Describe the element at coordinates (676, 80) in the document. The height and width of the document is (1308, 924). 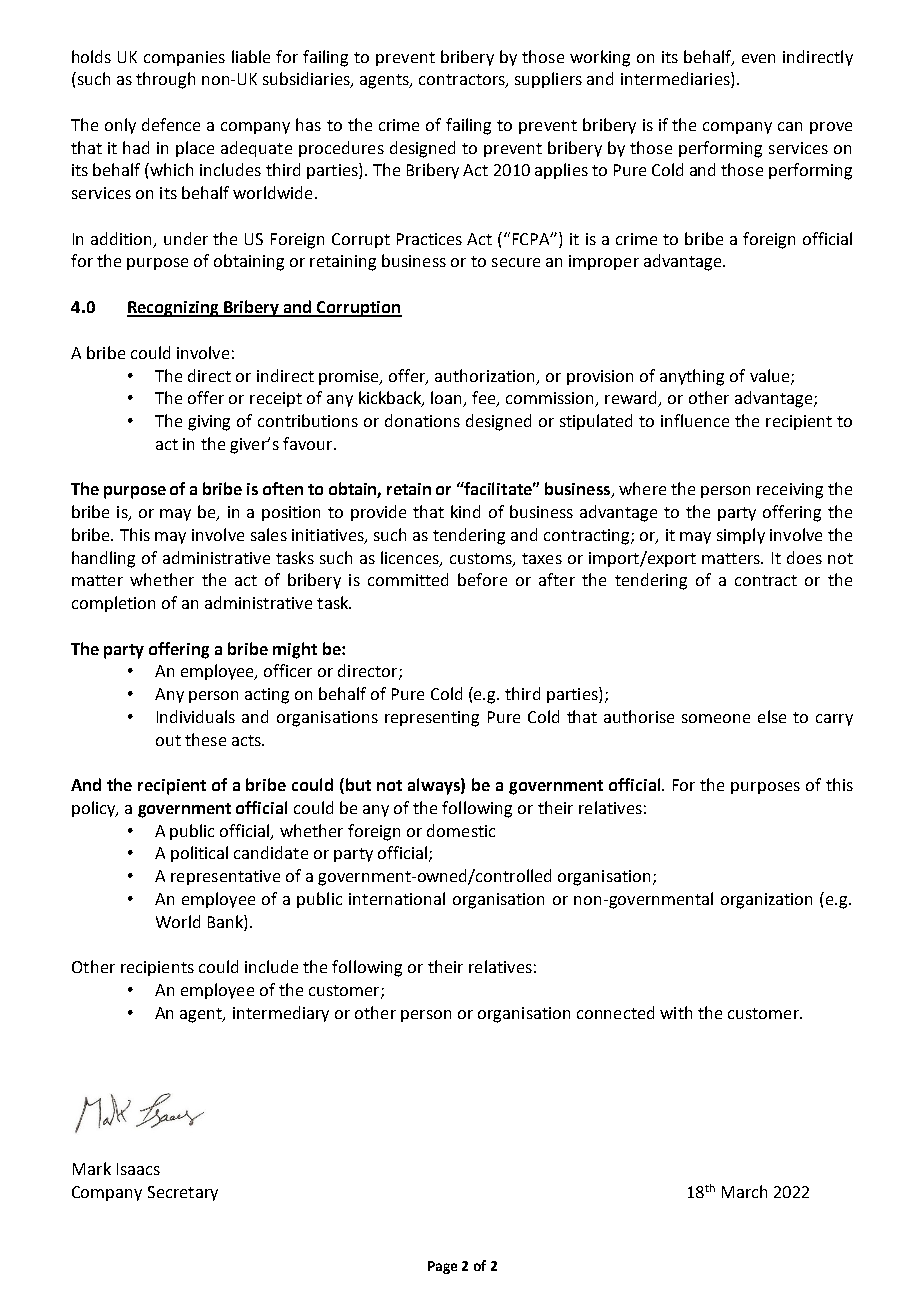
I see `intermediaries` at that location.
